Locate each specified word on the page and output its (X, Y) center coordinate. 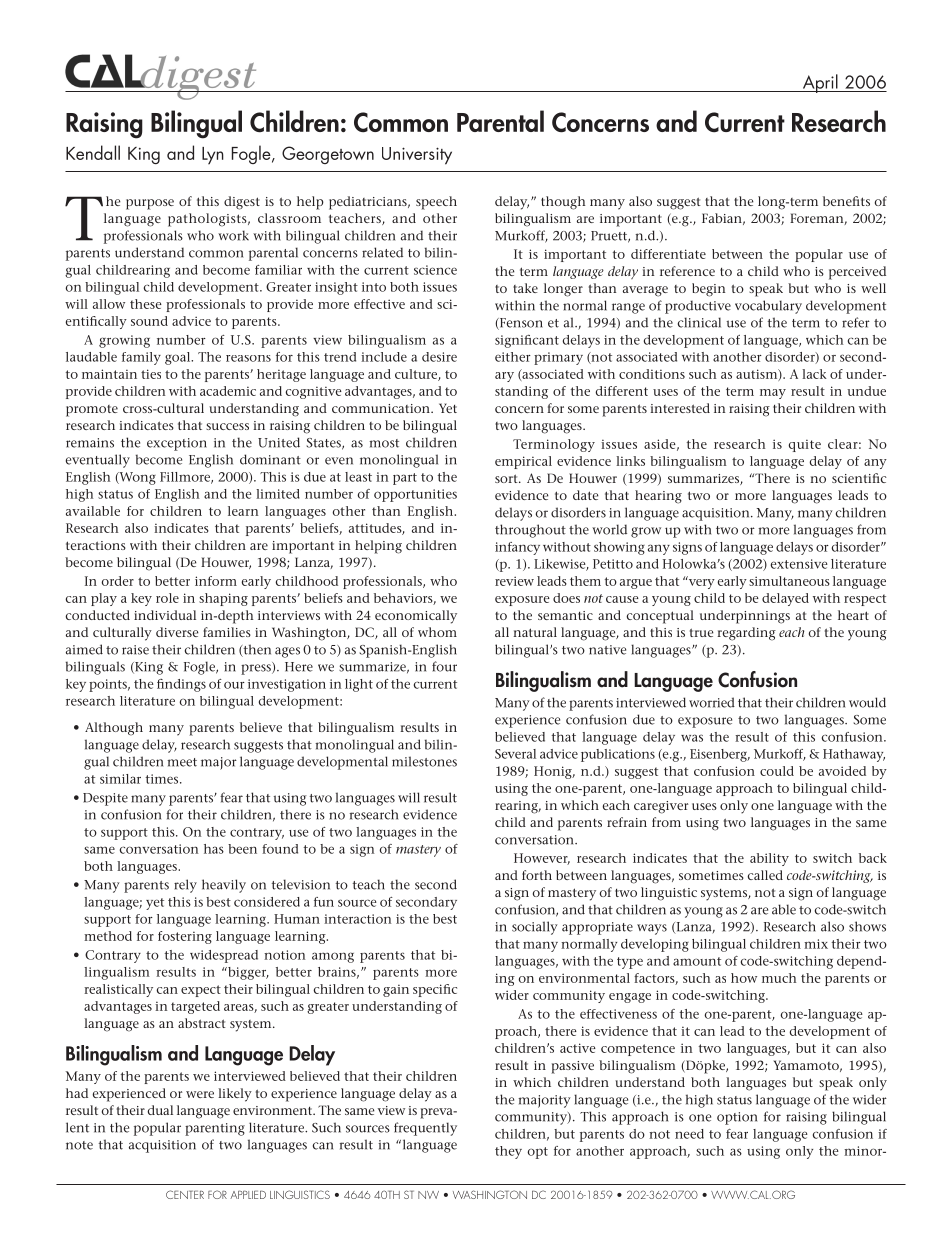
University (417, 156)
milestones (424, 761)
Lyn (213, 156)
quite (804, 445)
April (820, 83)
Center (185, 1194)
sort (507, 478)
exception (177, 444)
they (508, 1152)
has (214, 849)
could (777, 771)
